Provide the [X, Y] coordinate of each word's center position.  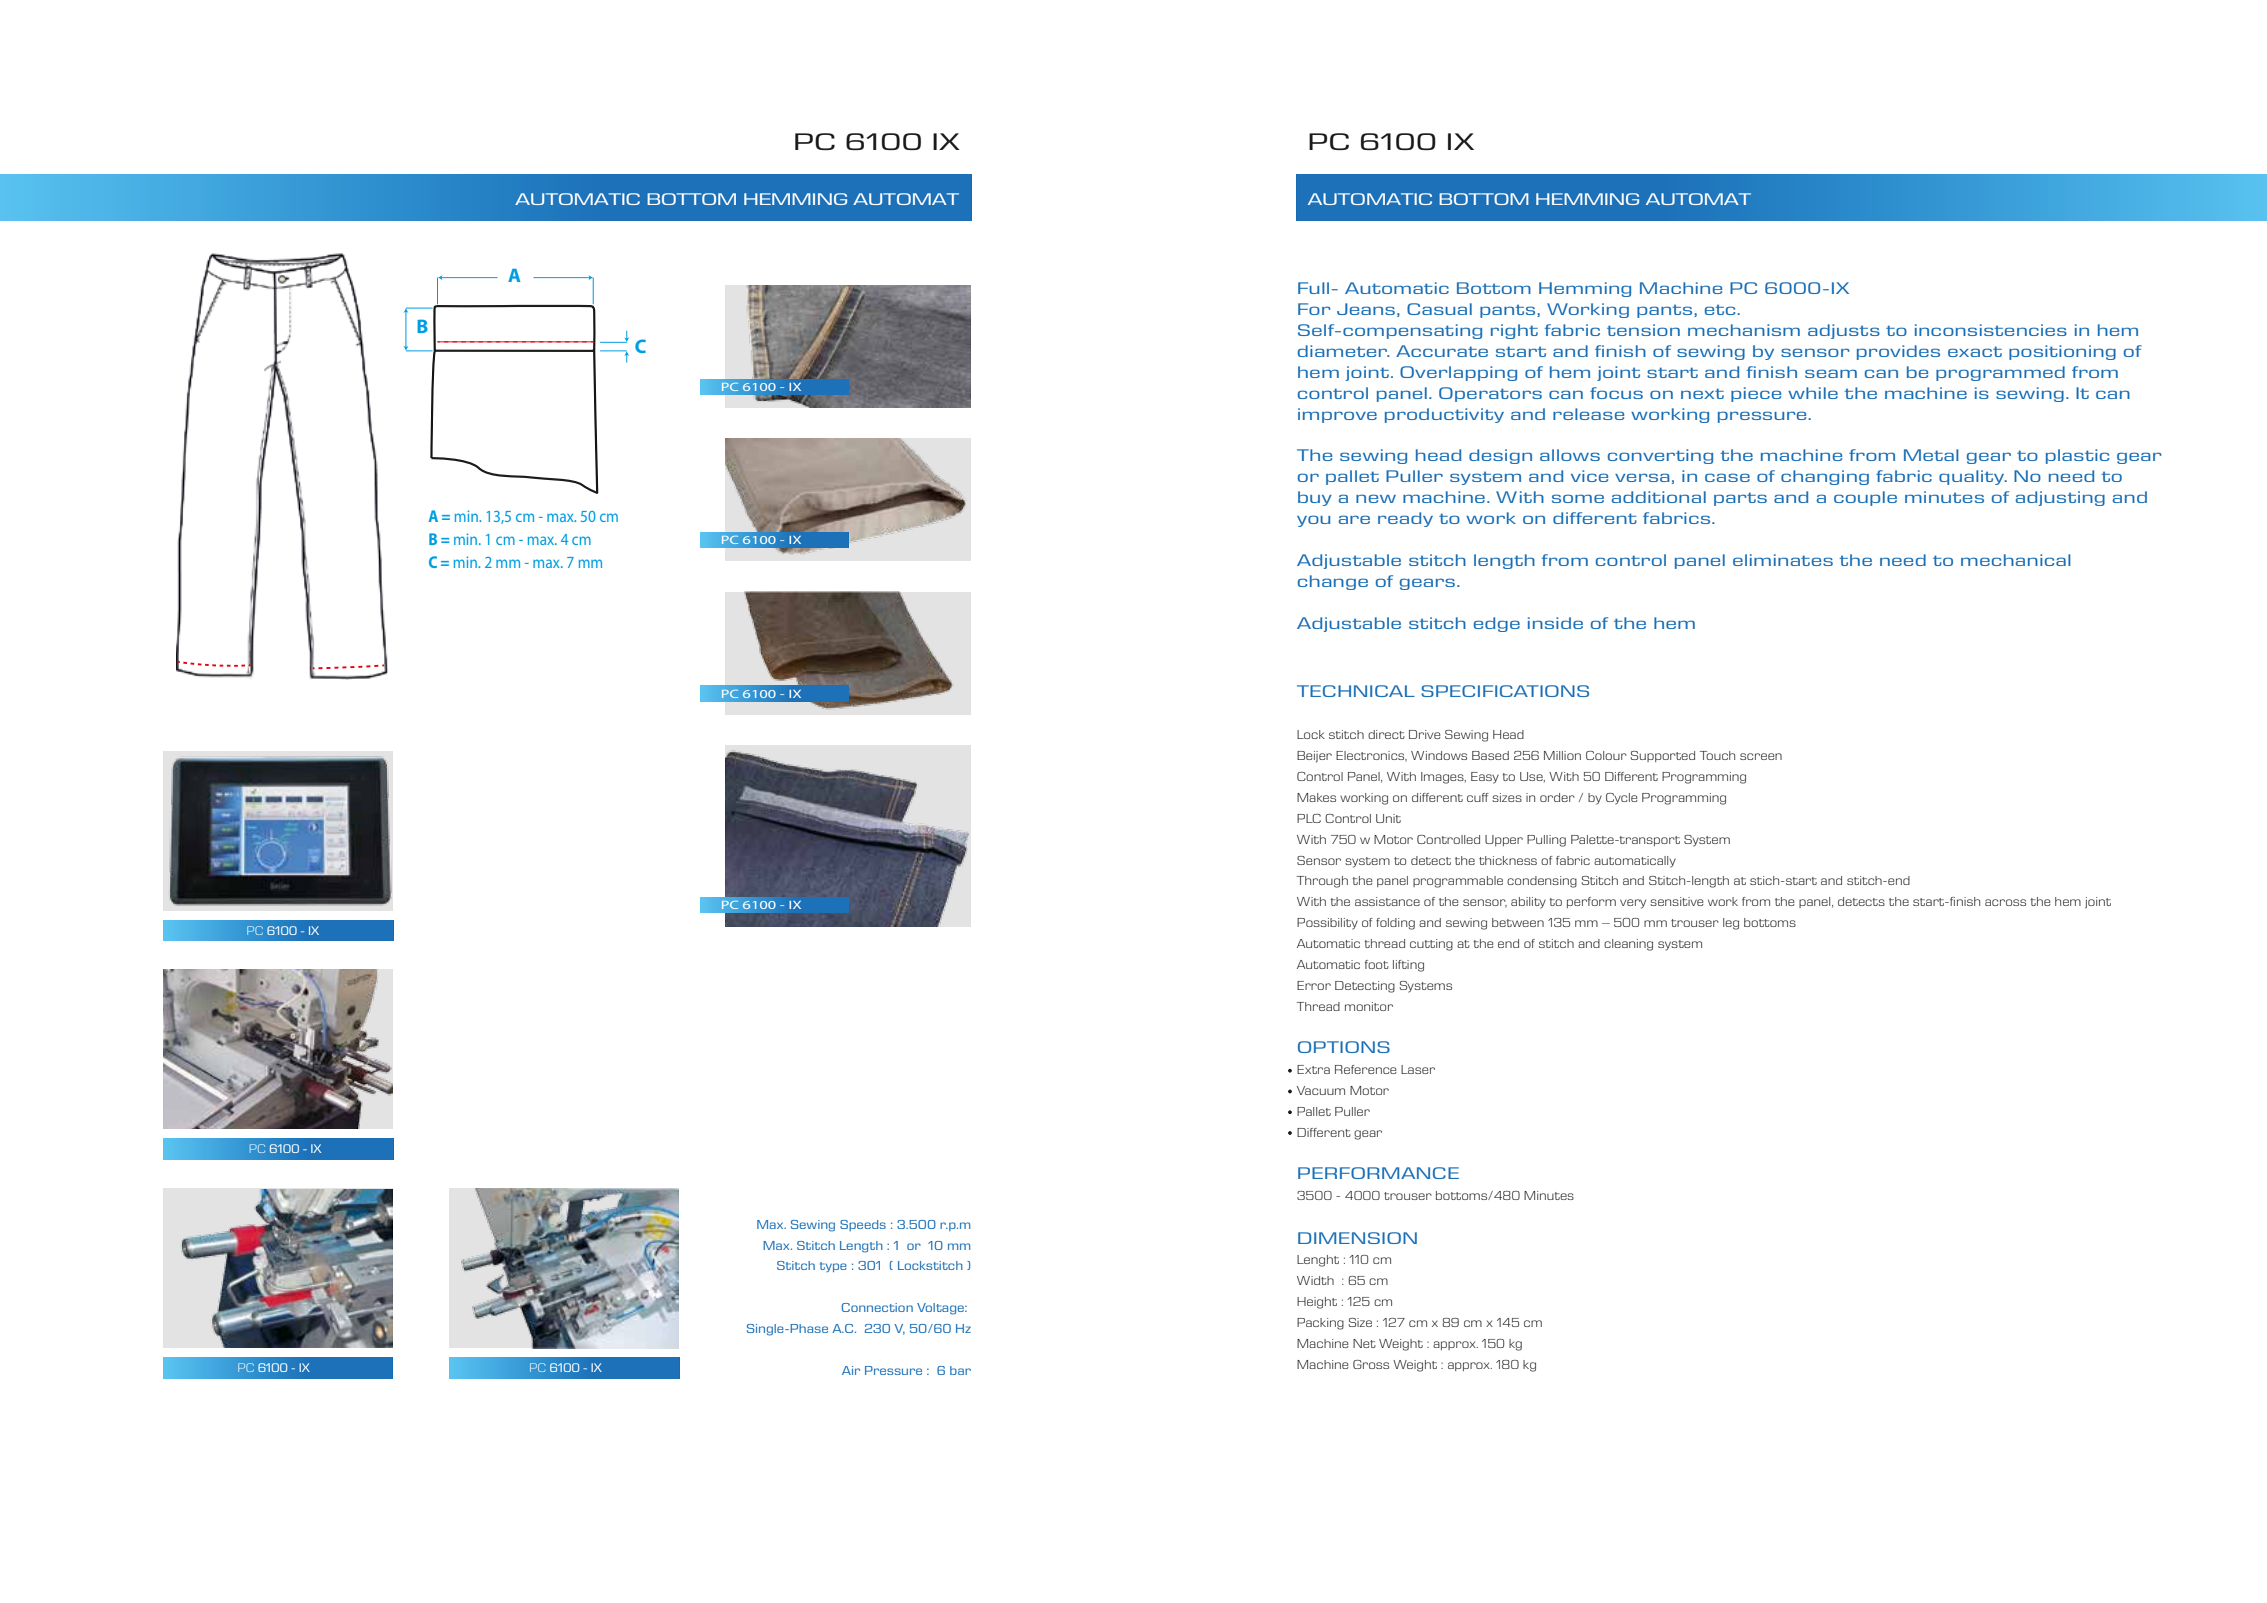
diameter [1344, 351]
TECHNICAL [1356, 691]
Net [1364, 1343]
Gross [1371, 1364]
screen [1761, 756]
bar [960, 1370]
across [2005, 902]
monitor [1369, 1006]
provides [1898, 352]
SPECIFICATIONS [1505, 691]
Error [1314, 985]
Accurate [1442, 351]
